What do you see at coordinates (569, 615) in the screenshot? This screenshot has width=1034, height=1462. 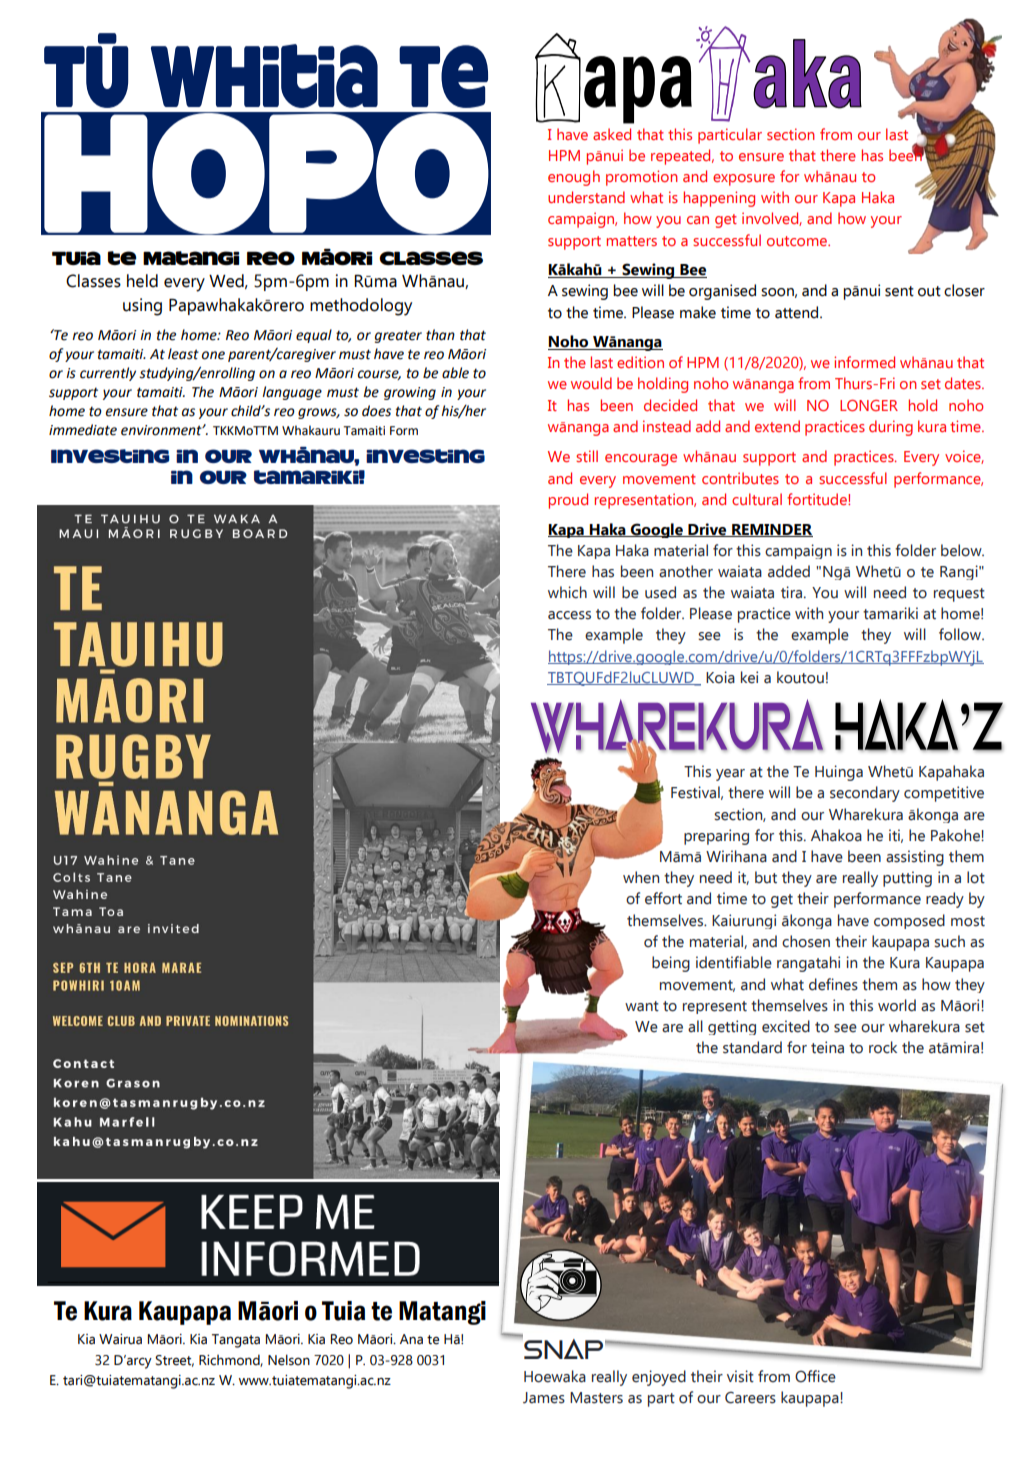 I see `access` at bounding box center [569, 615].
